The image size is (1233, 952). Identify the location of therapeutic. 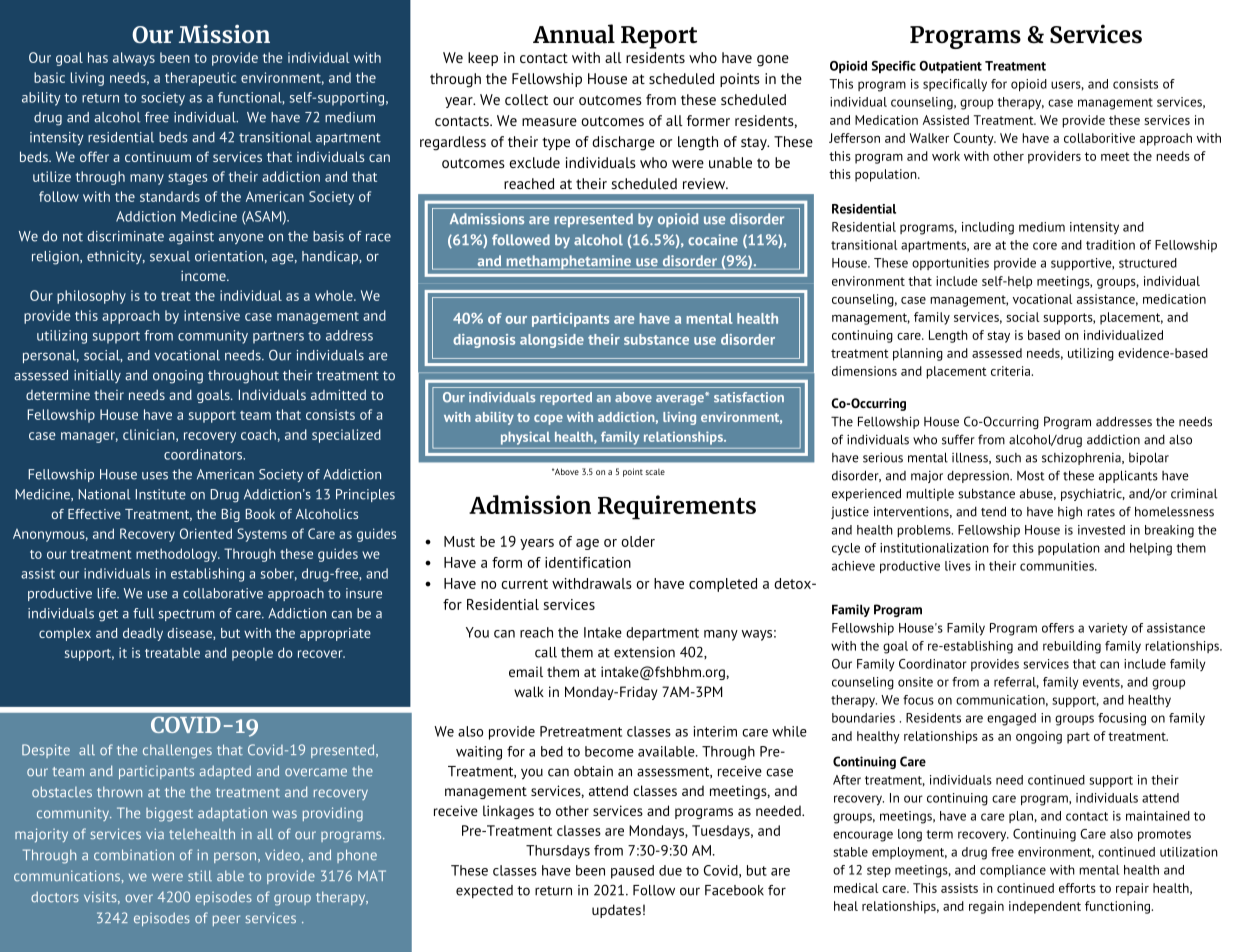
(200, 79).
